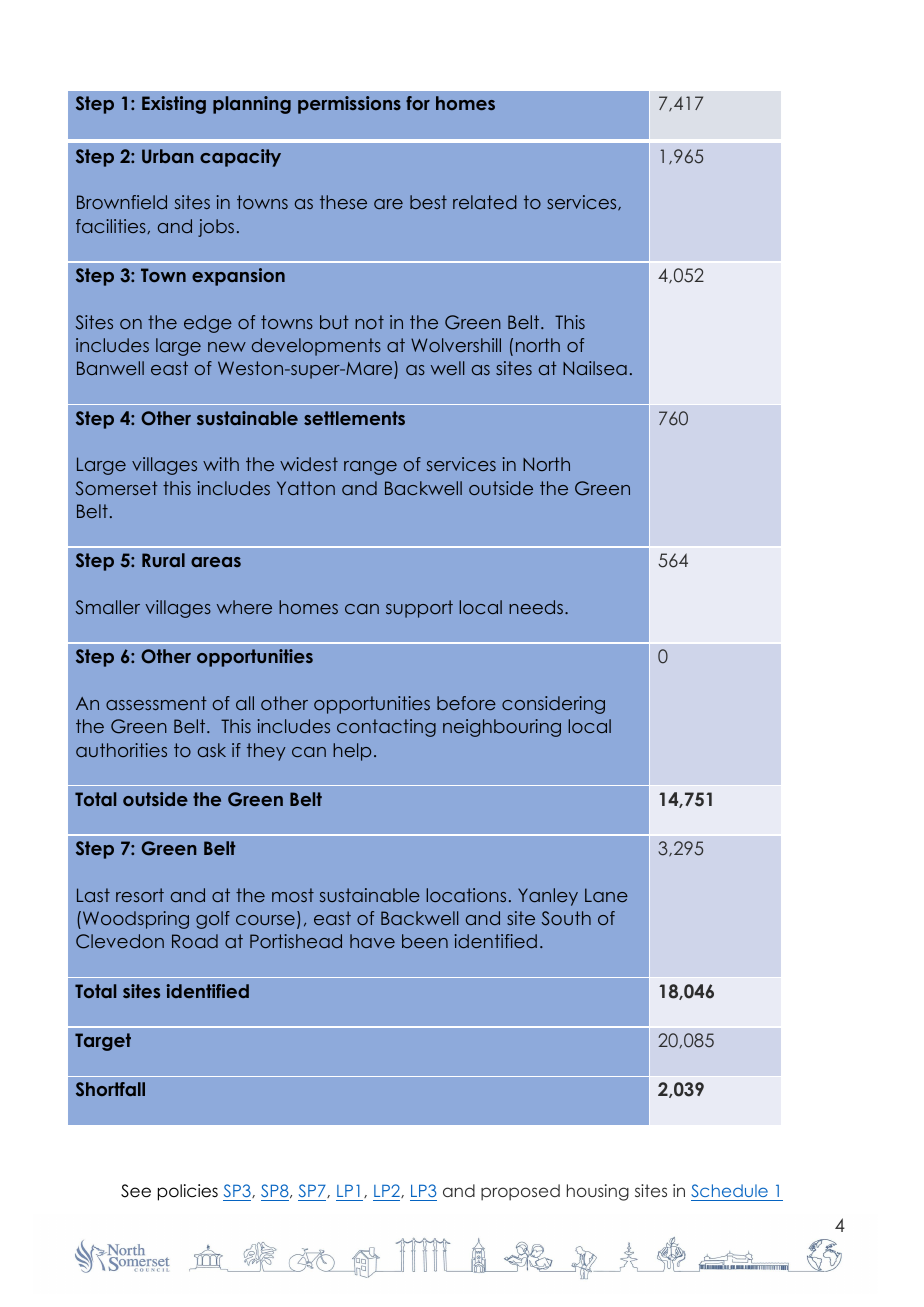 This image has width=924, height=1307. Describe the element at coordinates (168, 156) in the image. I see `Urban` at that location.
